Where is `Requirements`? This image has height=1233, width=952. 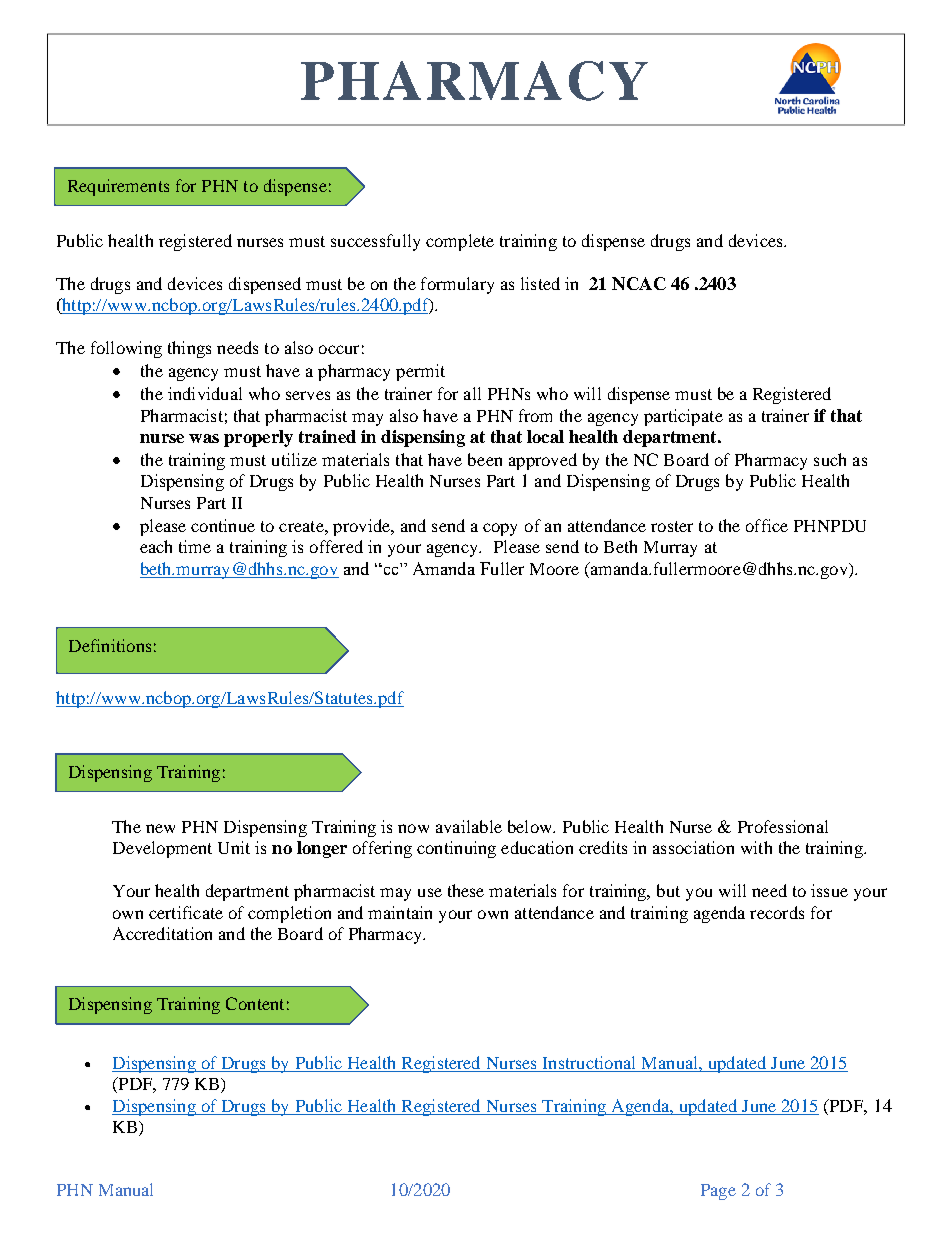
Requirements is located at coordinates (118, 187).
